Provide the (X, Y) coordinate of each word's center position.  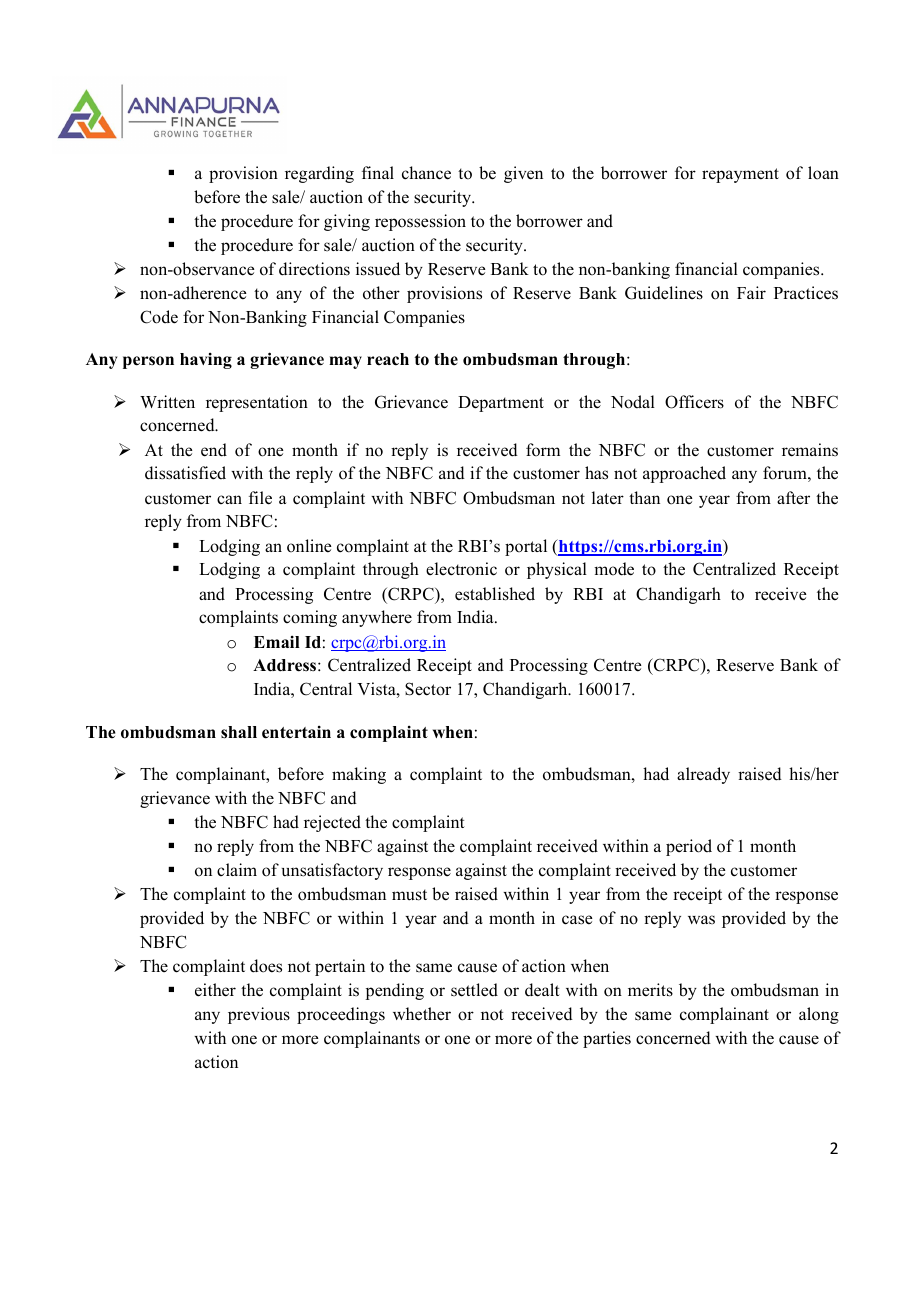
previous (259, 1015)
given (523, 174)
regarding (319, 174)
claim (237, 869)
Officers (694, 402)
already (703, 775)
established (495, 594)
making (359, 775)
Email (277, 642)
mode (614, 569)
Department (501, 404)
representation (257, 403)
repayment (740, 175)
